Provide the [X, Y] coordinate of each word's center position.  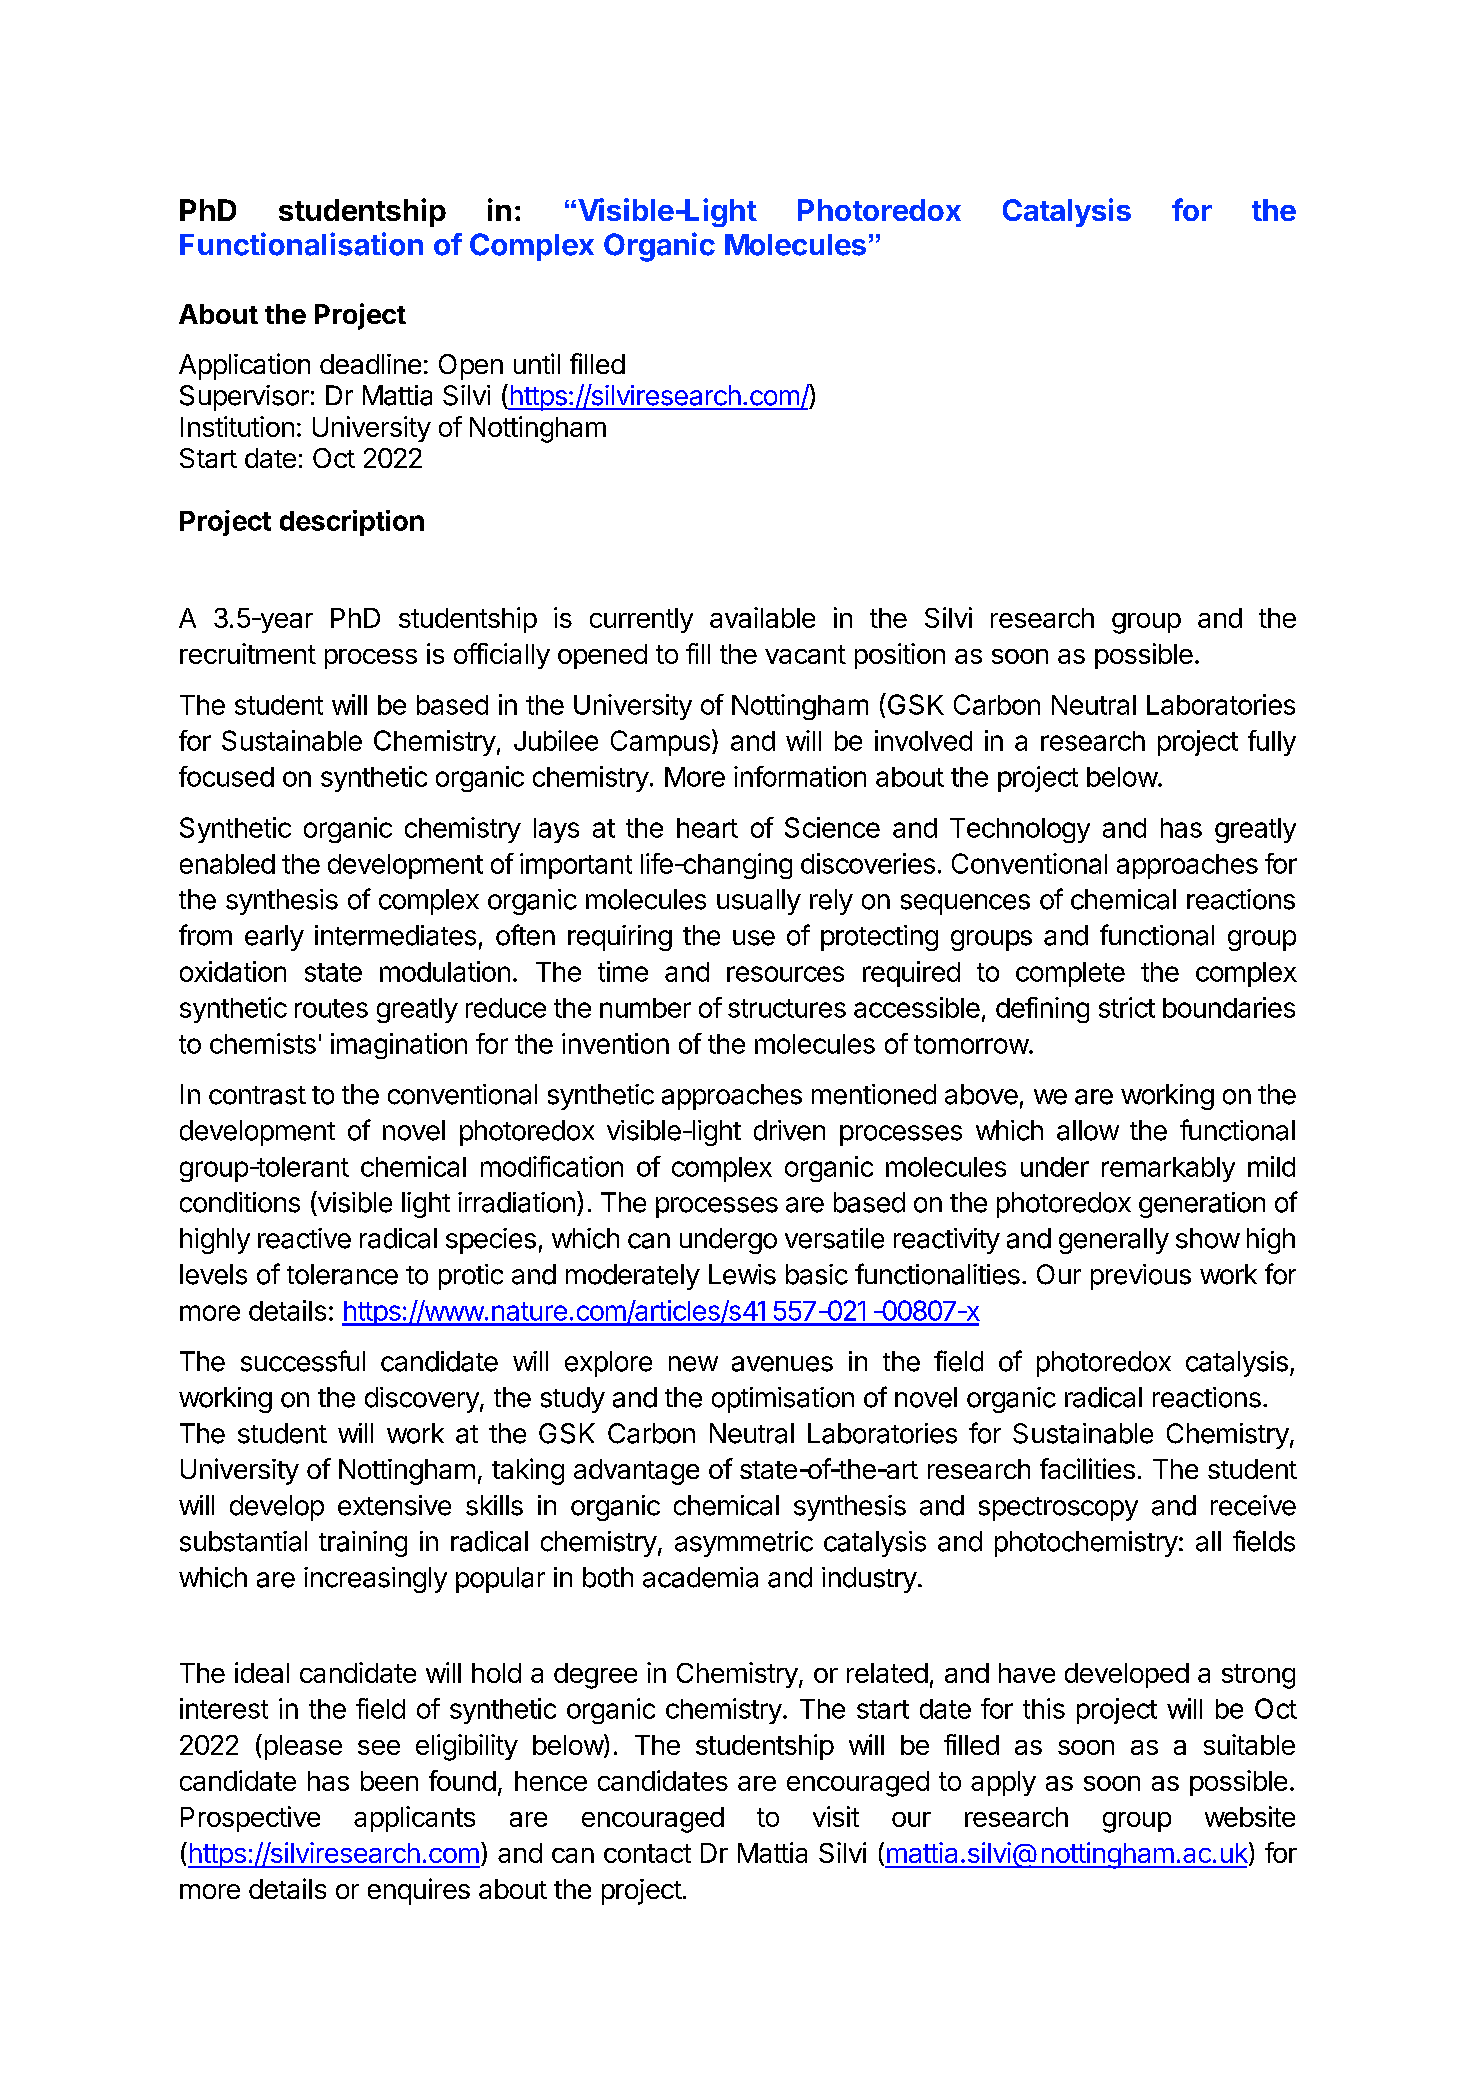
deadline [370, 364]
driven [789, 1130]
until [537, 363]
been [389, 1781]
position [900, 656]
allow [1088, 1130]
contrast [257, 1095]
